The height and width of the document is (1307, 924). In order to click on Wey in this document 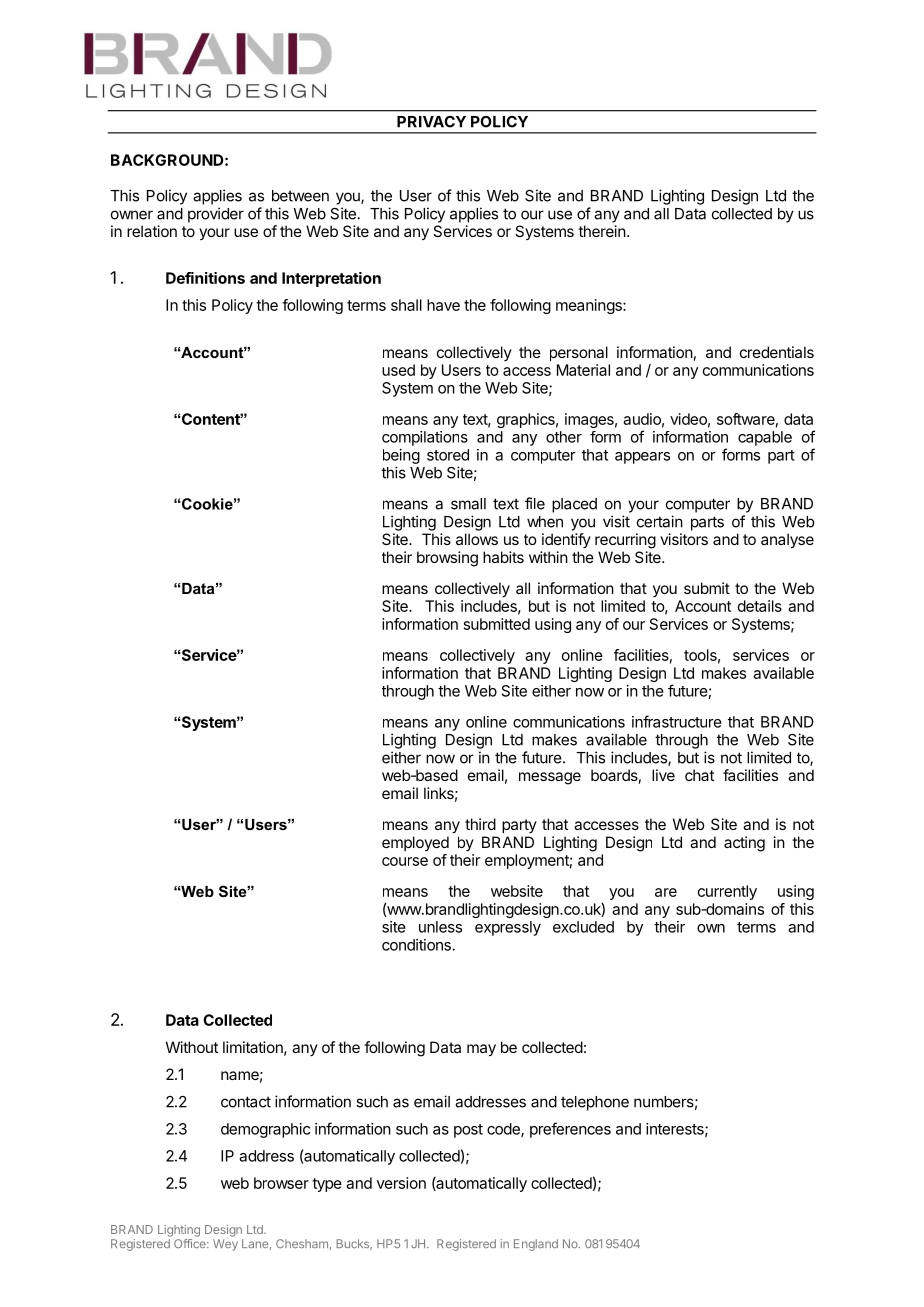, I will do `click(225, 1245)`.
